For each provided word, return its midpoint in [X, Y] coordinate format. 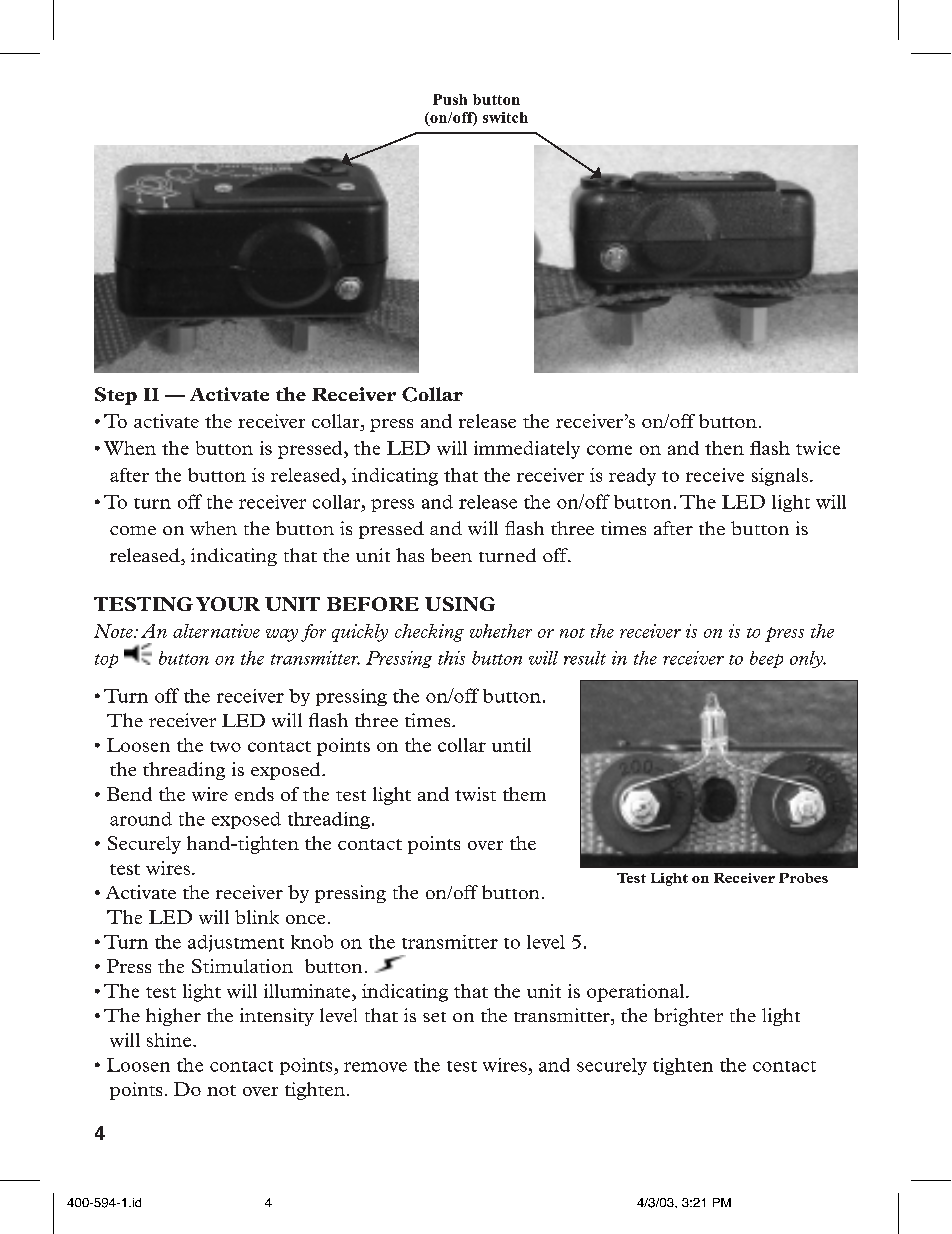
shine [170, 1040]
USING [460, 604]
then [724, 448]
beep [766, 659]
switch [505, 117]
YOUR [228, 604]
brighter [688, 1017]
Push [450, 99]
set [434, 1017]
